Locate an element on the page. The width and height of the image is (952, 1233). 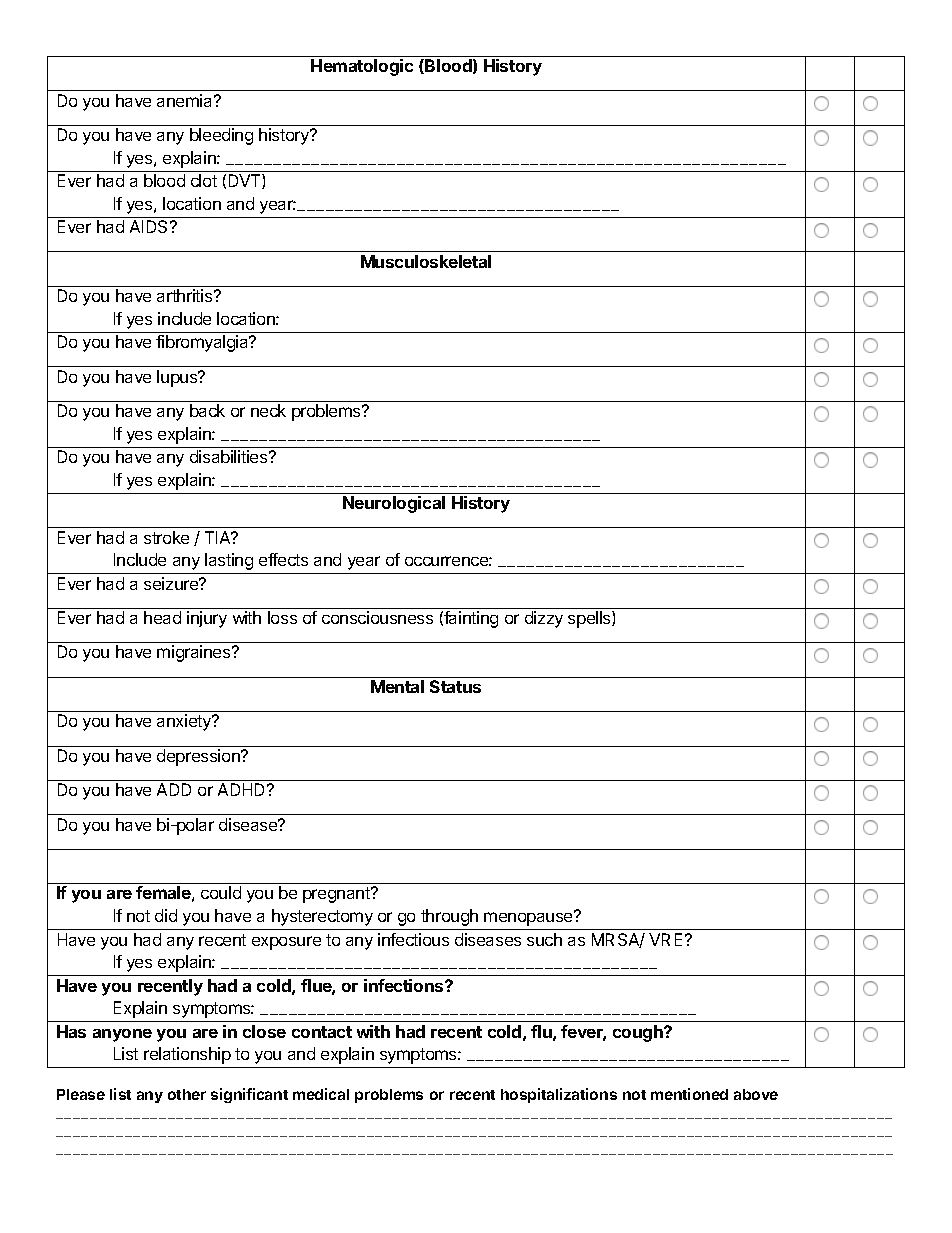
Hematologic is located at coordinates (362, 67).
